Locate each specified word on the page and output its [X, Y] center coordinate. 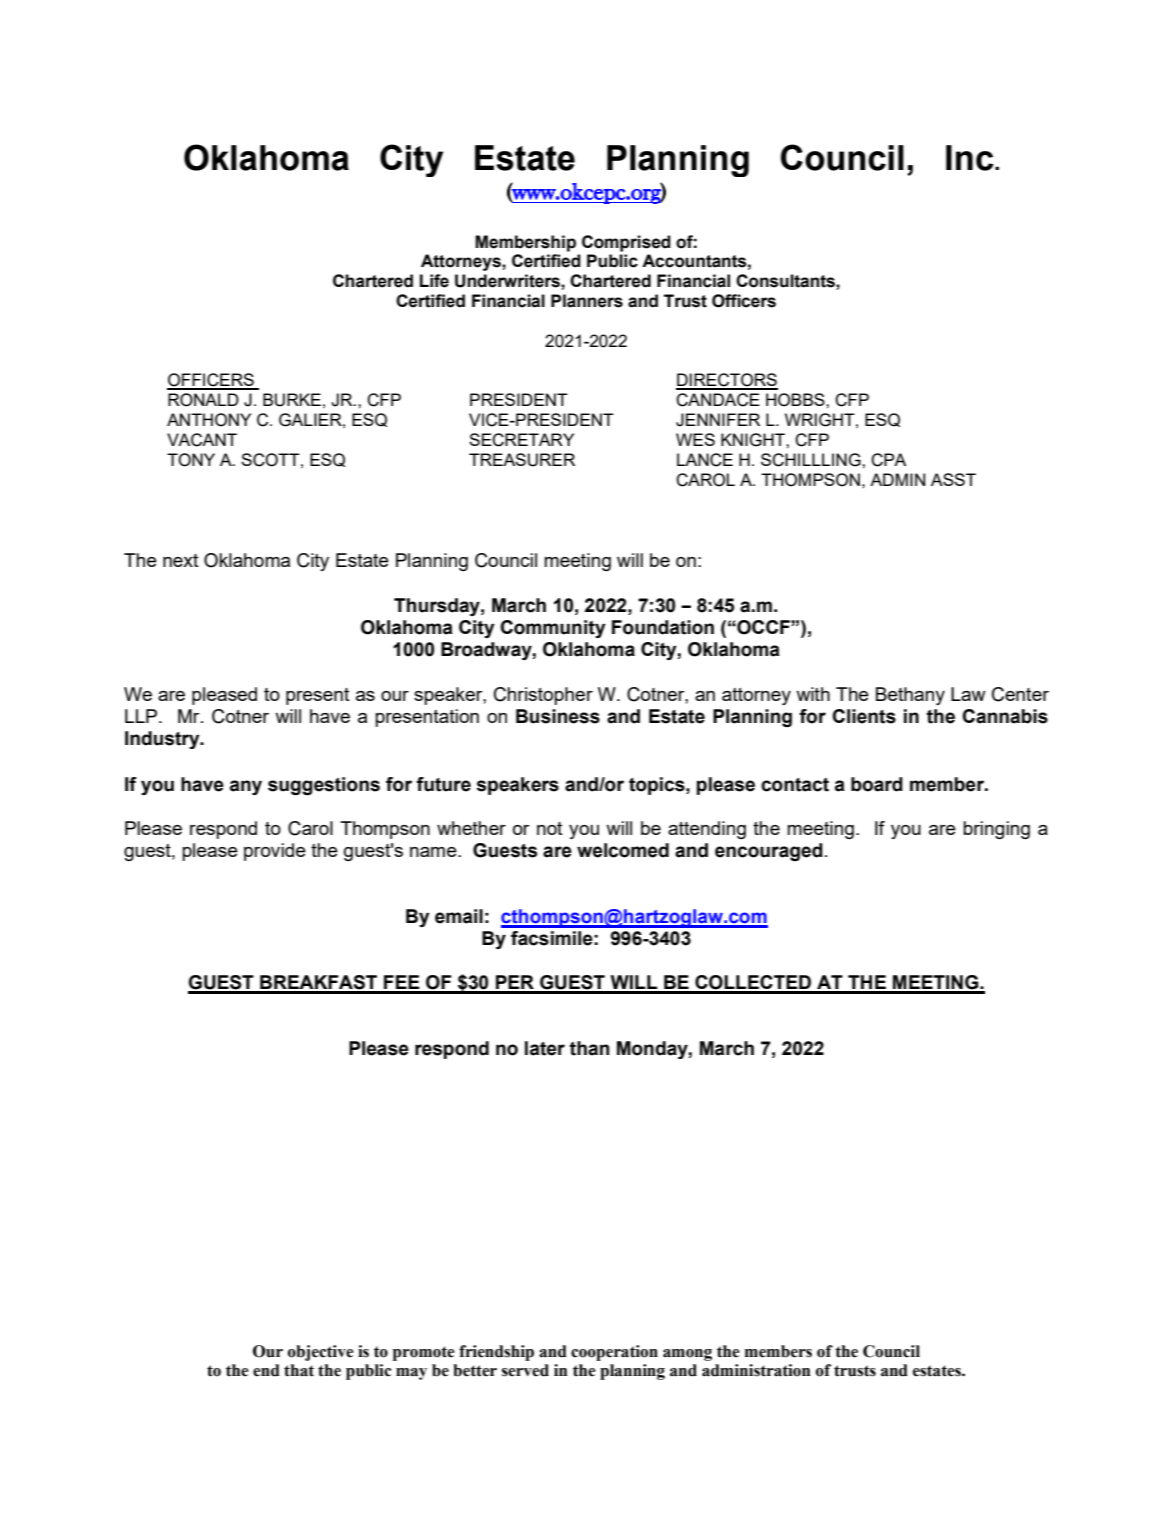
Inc [971, 158]
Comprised [626, 243]
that [299, 1370]
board [877, 784]
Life [434, 281]
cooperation [614, 1353]
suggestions [324, 786]
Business [558, 716]
